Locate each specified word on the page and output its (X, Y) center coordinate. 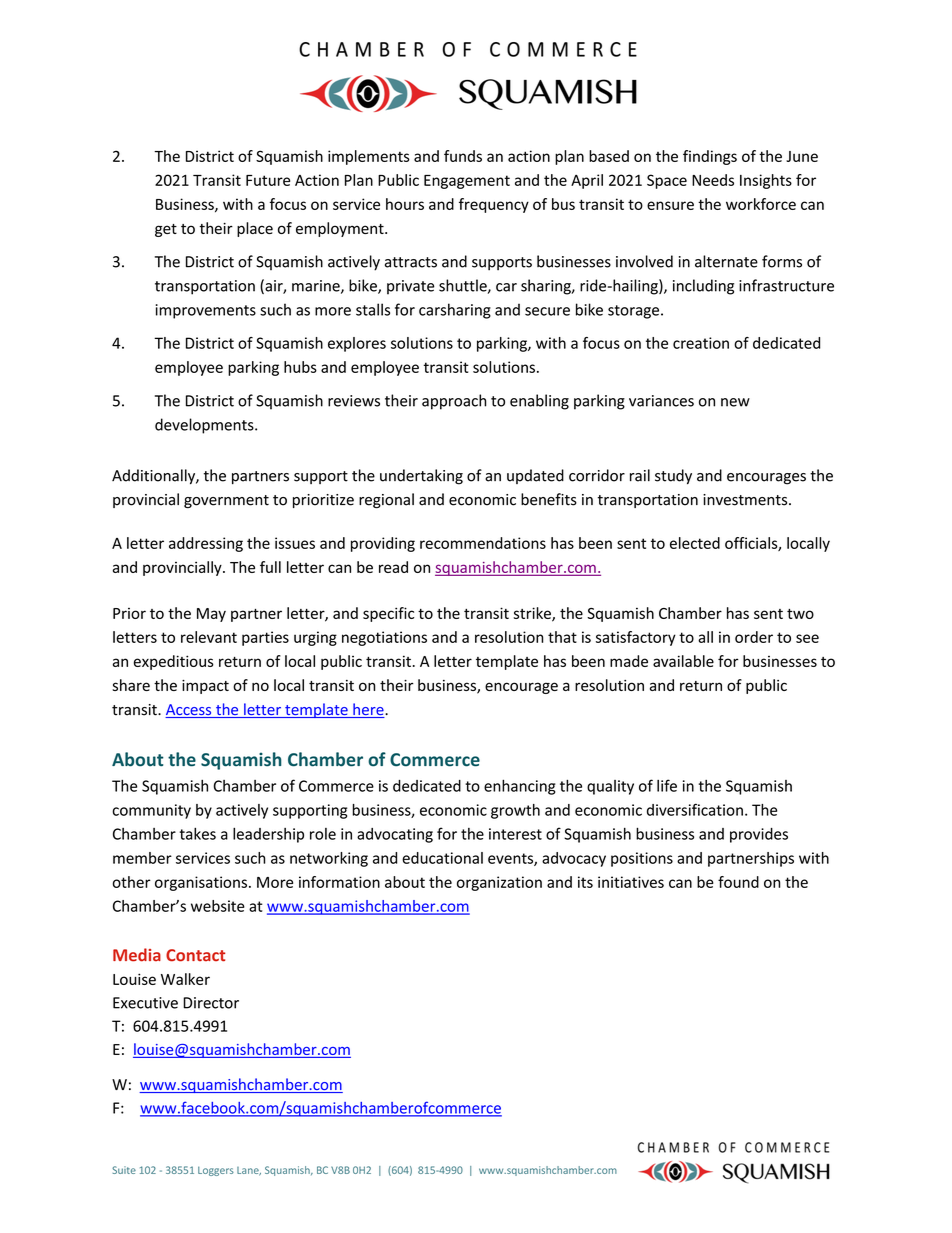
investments (746, 500)
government (226, 501)
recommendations (483, 543)
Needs (713, 180)
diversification (695, 809)
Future (268, 180)
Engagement (467, 182)
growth (515, 811)
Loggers (216, 1171)
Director (211, 1003)
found (738, 882)
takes (198, 834)
